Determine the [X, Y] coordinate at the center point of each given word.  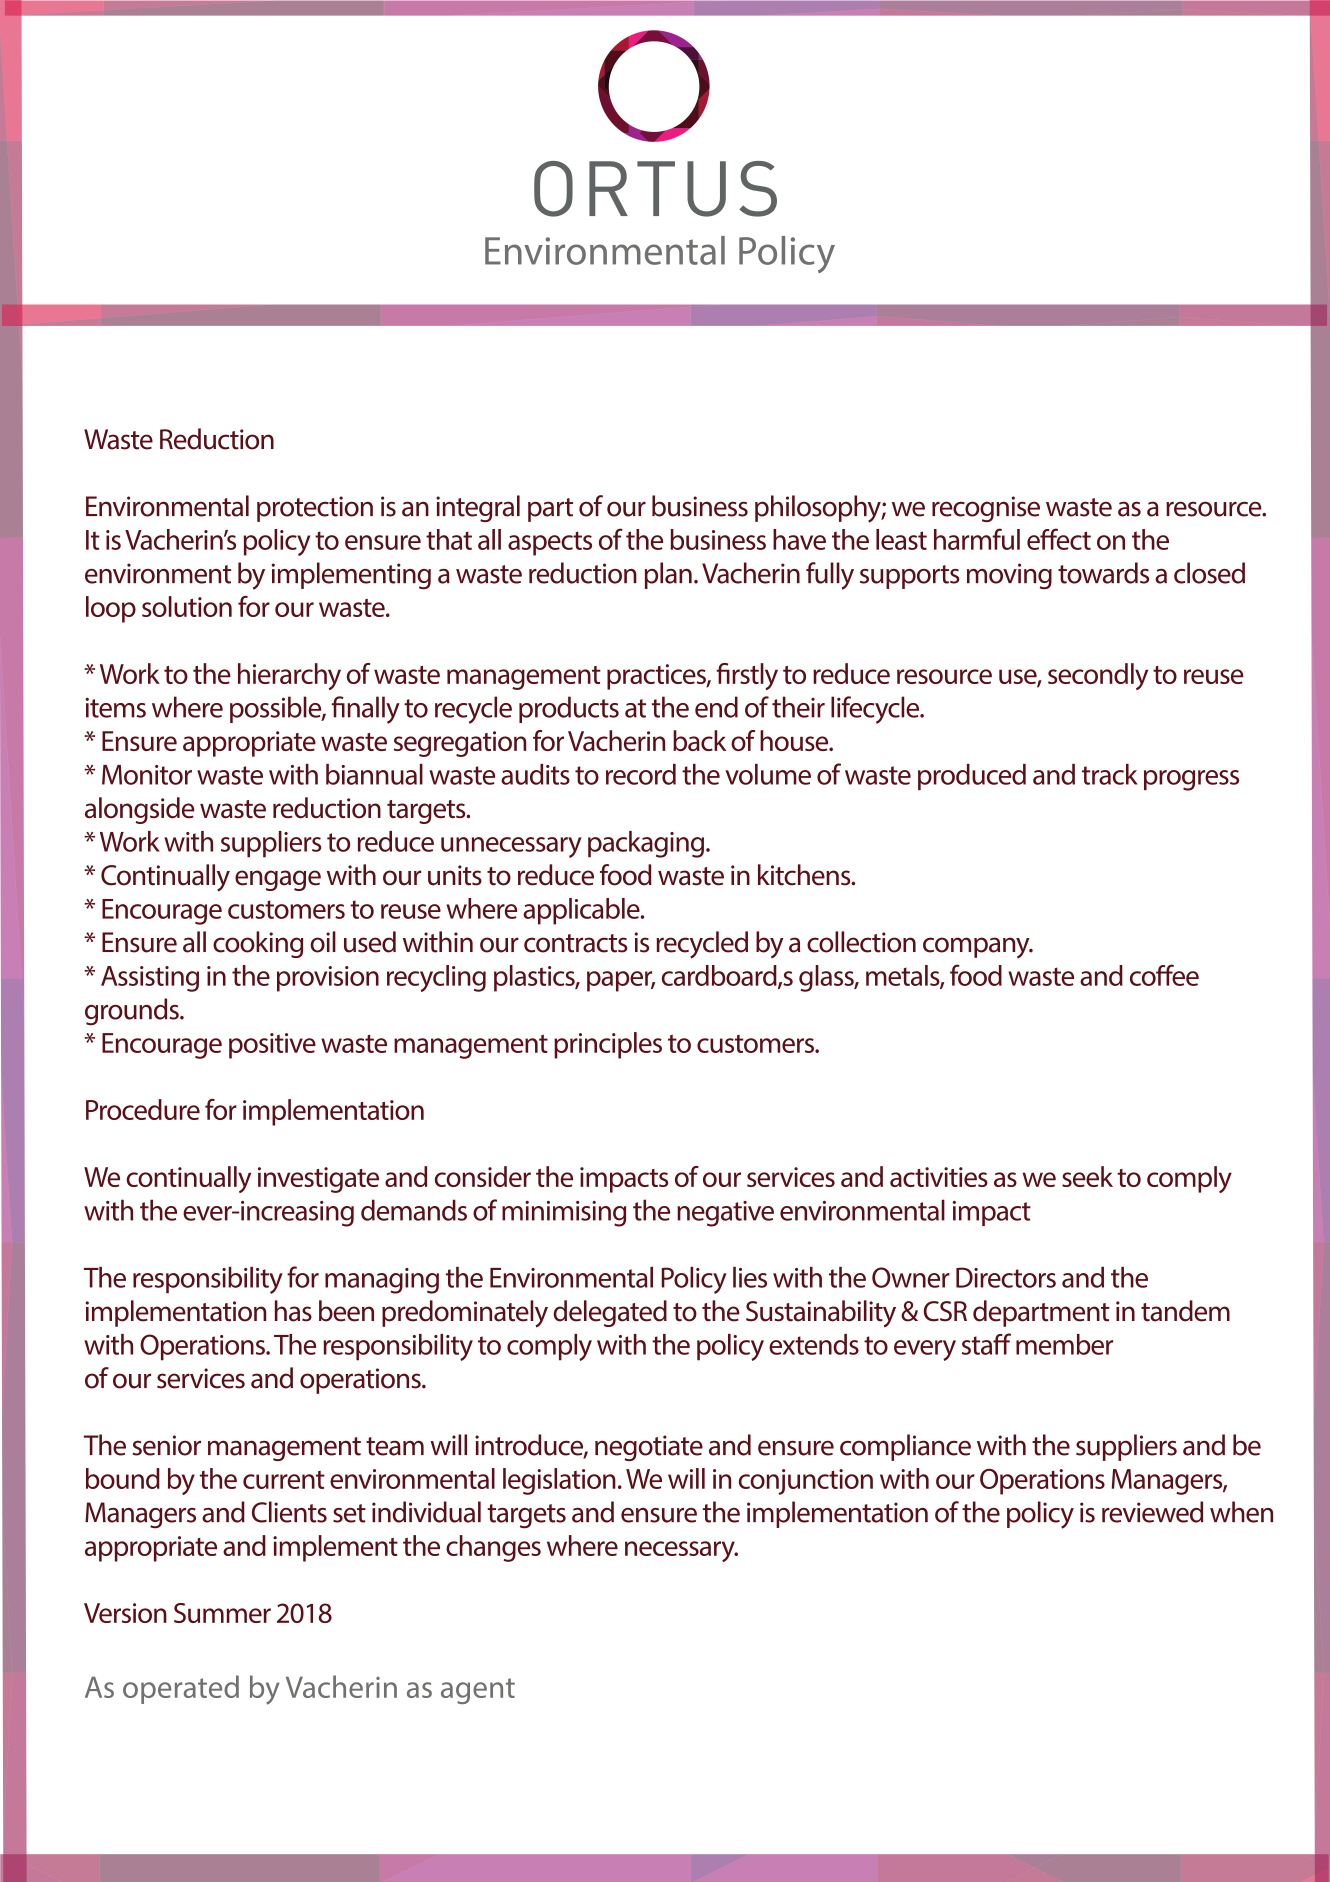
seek [1087, 1176]
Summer [222, 1613]
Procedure [143, 1109]
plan [668, 575]
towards [1103, 573]
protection [315, 509]
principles [608, 1045]
